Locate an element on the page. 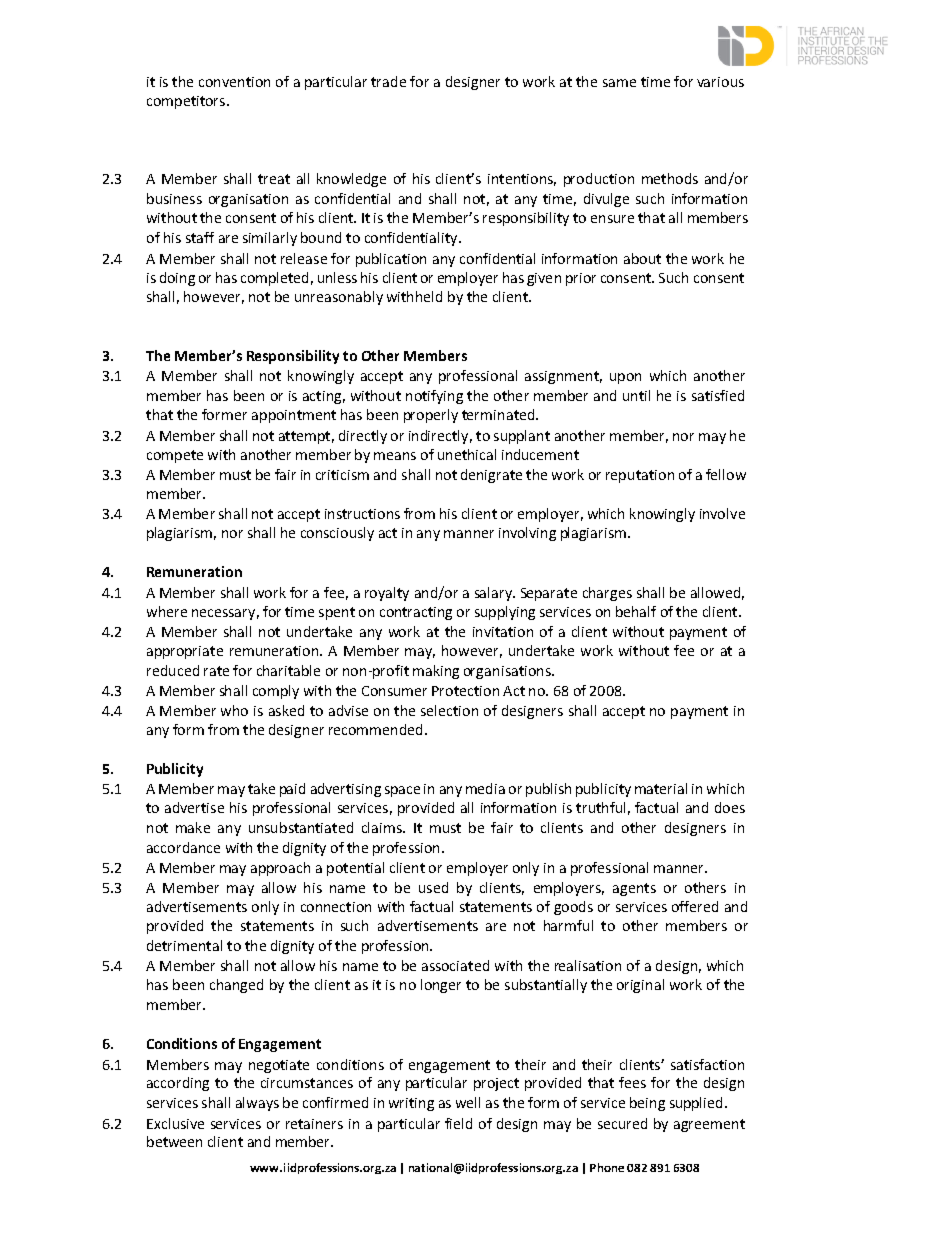 This page has height=1233, width=952. media is located at coordinates (485, 788).
